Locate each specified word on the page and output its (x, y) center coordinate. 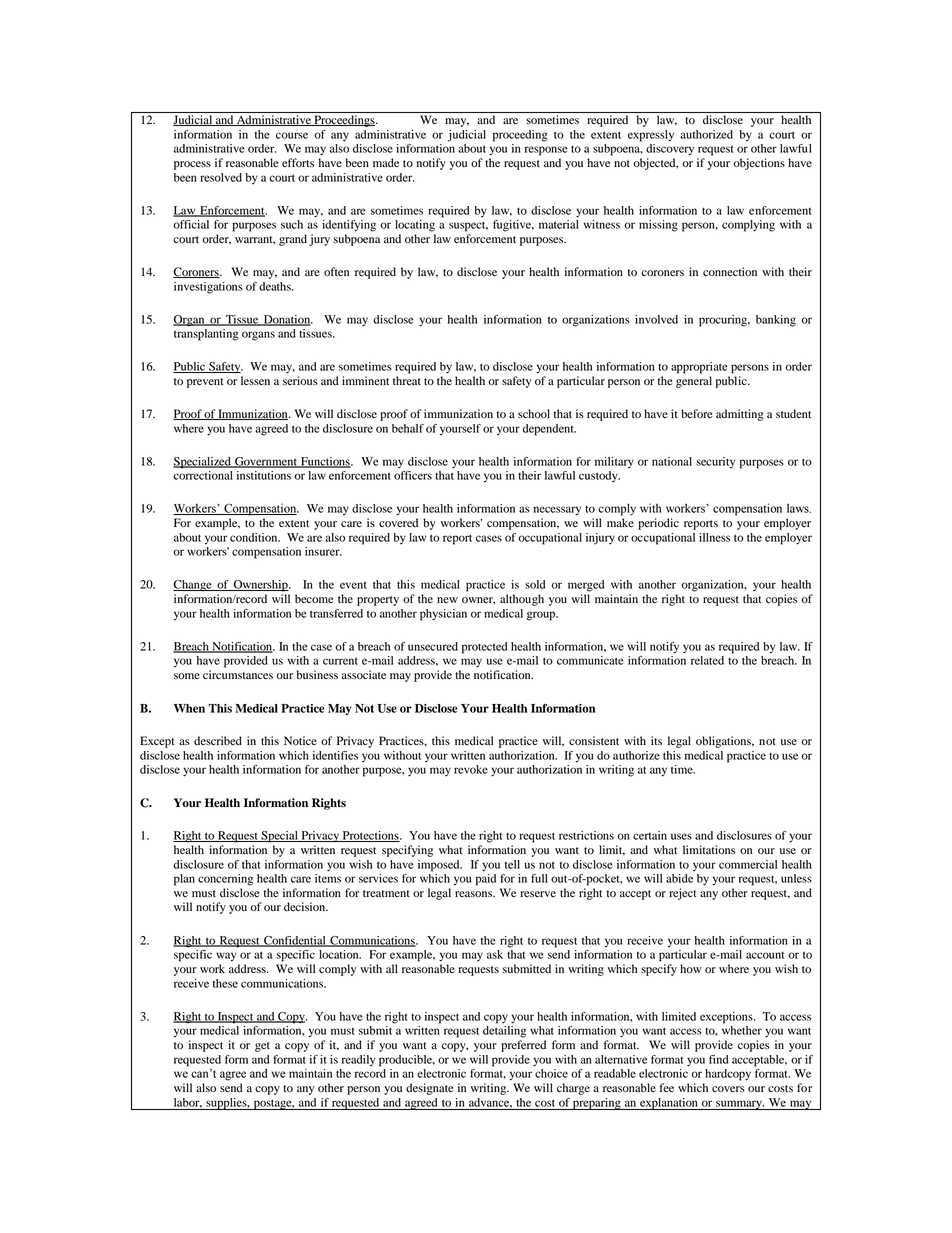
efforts (298, 162)
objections (759, 164)
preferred (523, 1046)
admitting (740, 415)
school (534, 413)
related (707, 660)
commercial (748, 864)
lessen (255, 380)
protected (484, 648)
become (314, 599)
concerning (225, 880)
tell (512, 864)
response (546, 151)
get (262, 1047)
